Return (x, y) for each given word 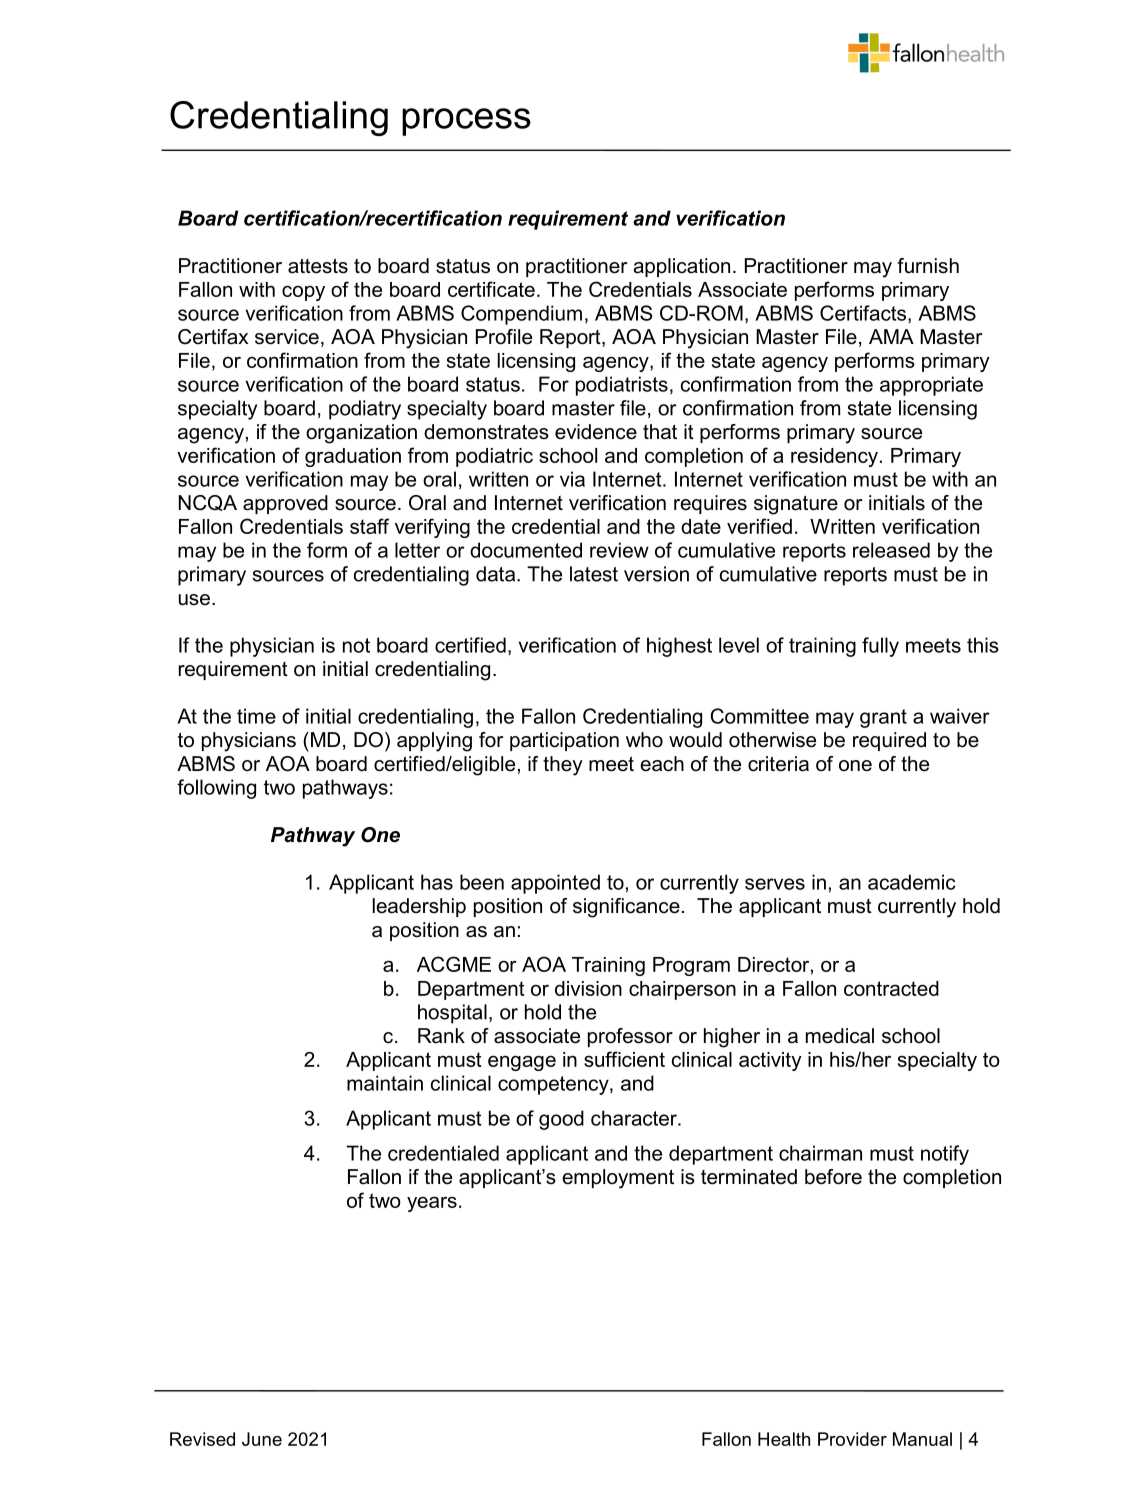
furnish (928, 266)
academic (911, 882)
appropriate (931, 386)
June (262, 1439)
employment (618, 1179)
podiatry (365, 410)
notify (945, 1155)
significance (626, 908)
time (256, 716)
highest (679, 647)
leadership (419, 907)
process (466, 122)
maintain (385, 1083)
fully (880, 647)
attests (318, 266)
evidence (596, 432)
